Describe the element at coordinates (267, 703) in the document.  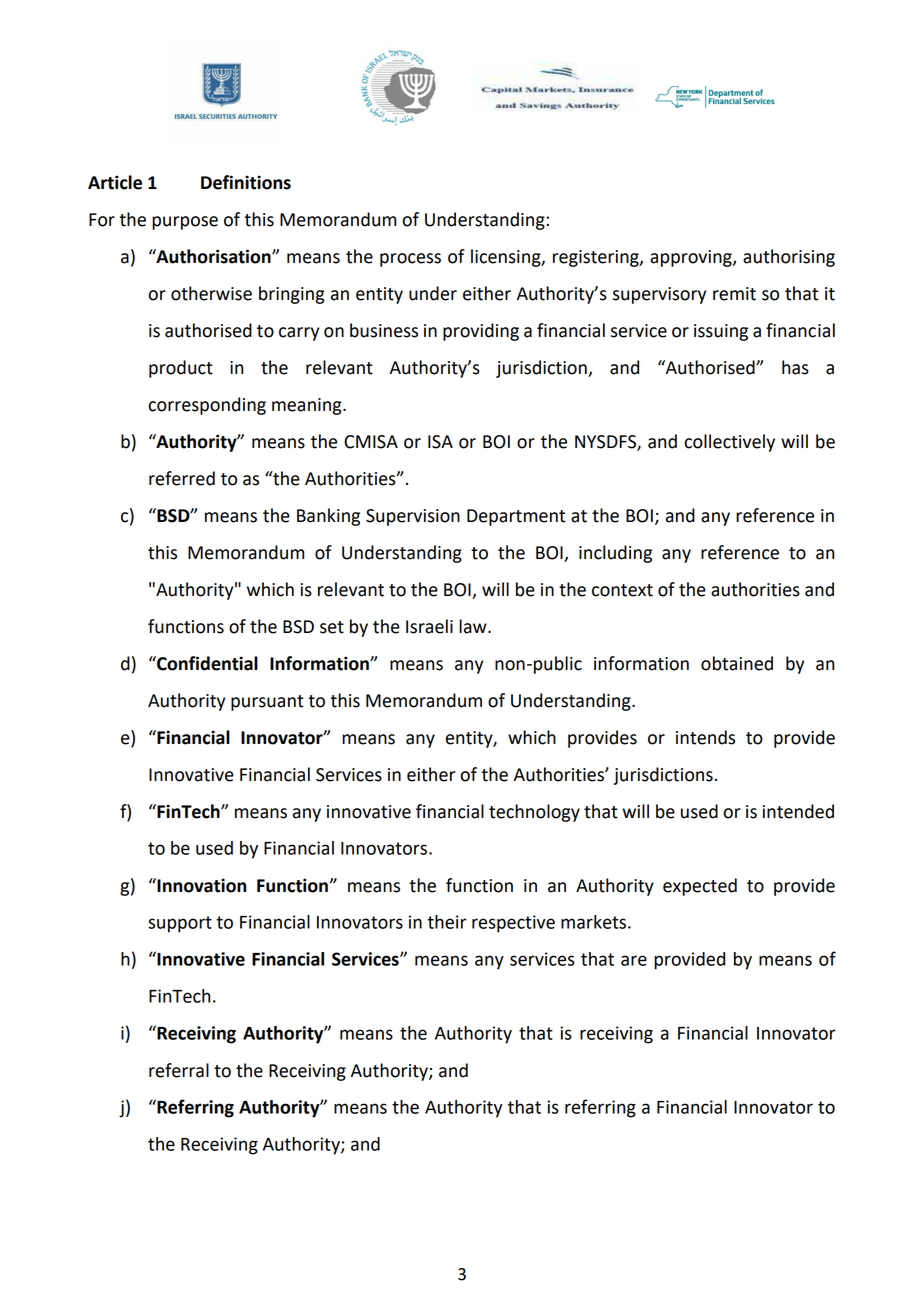
I see `pursuant` at that location.
